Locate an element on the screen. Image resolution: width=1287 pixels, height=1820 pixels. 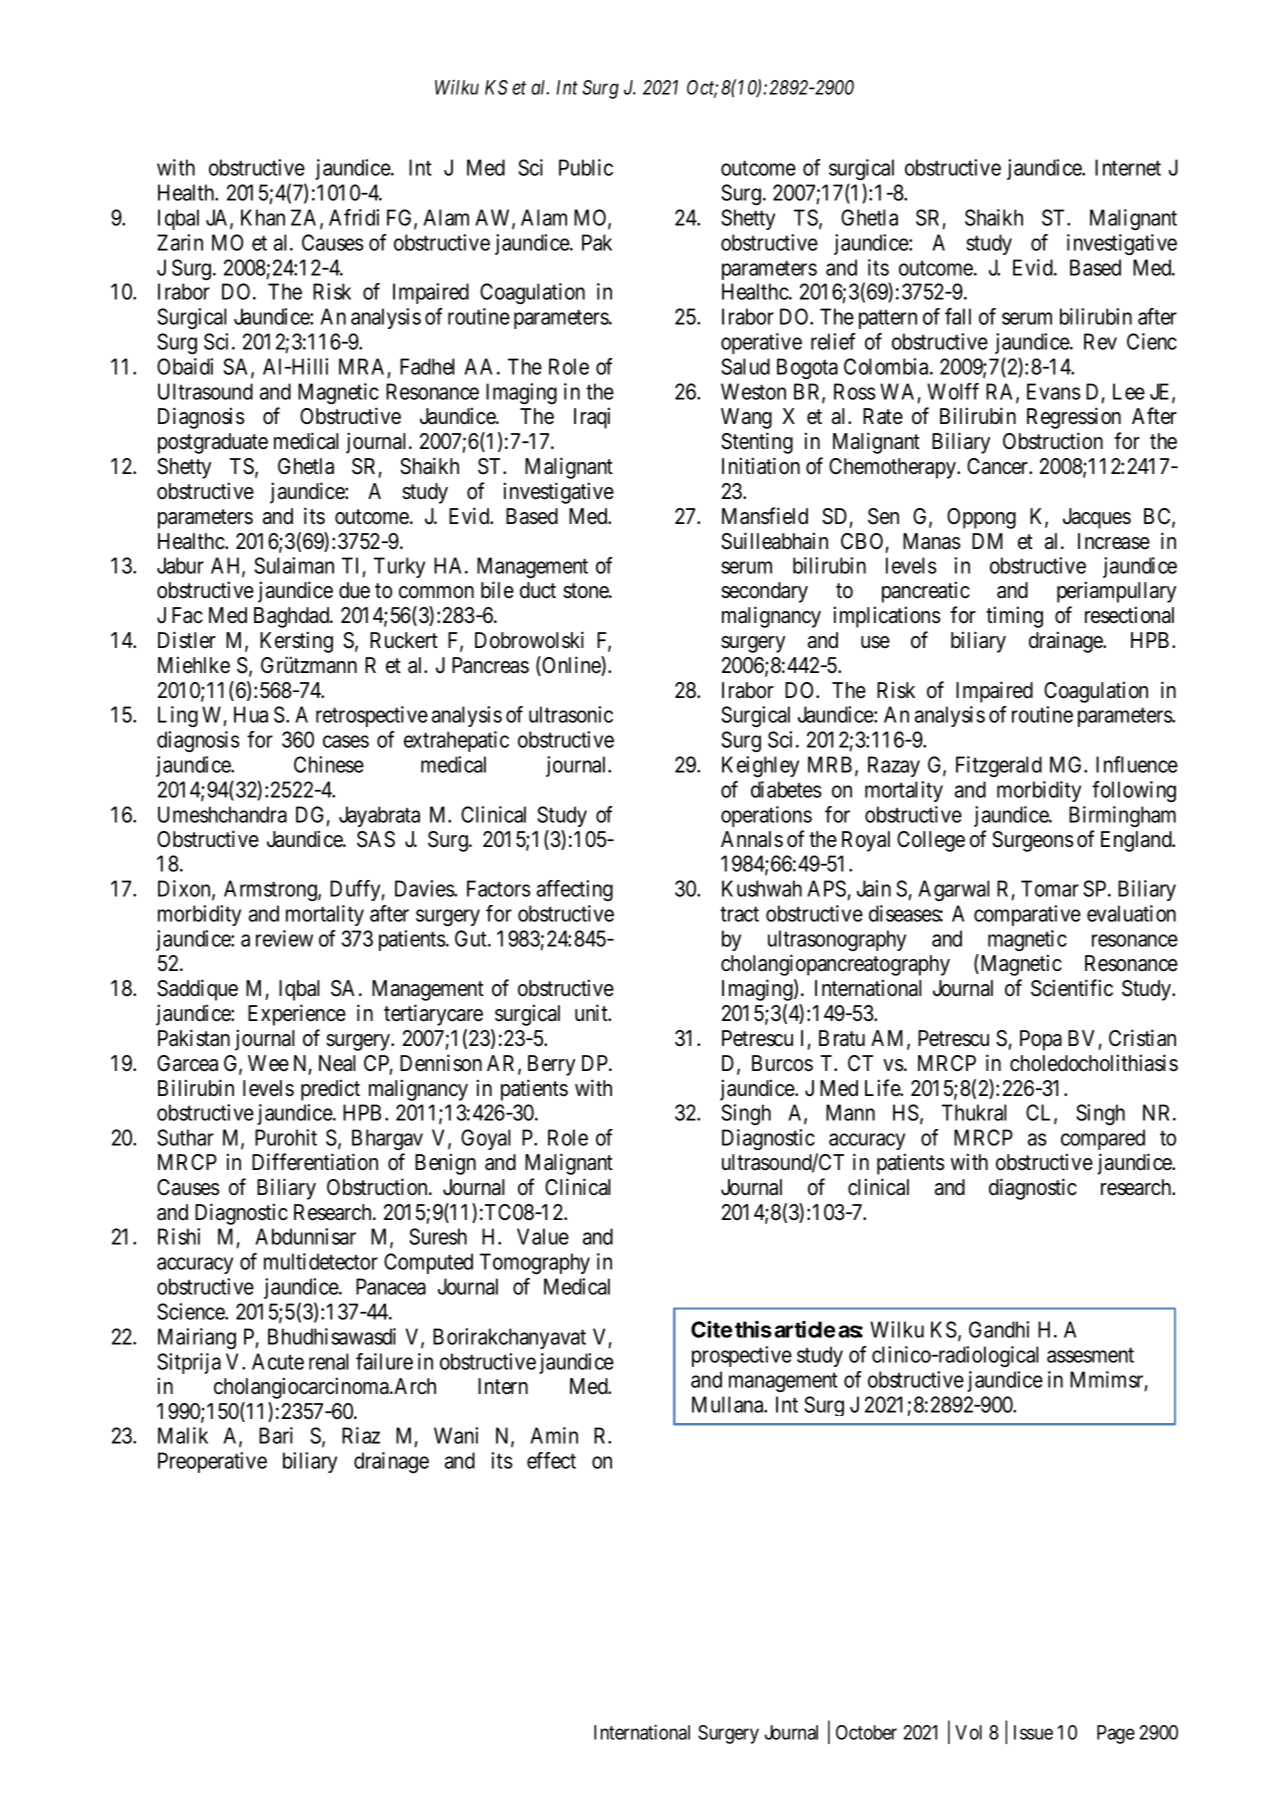
tract is located at coordinates (739, 914).
